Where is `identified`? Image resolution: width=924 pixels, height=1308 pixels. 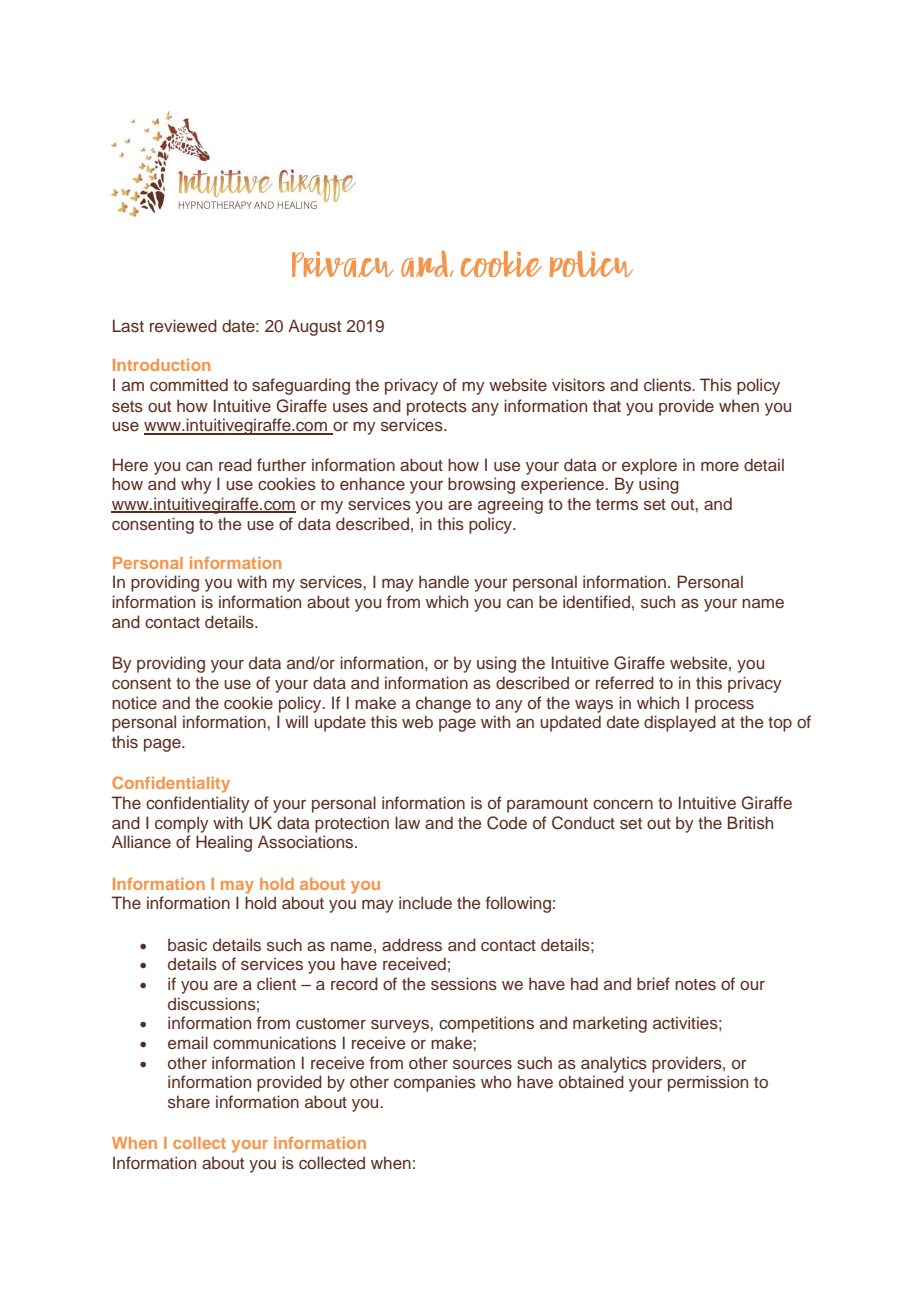
identified is located at coordinates (596, 601).
